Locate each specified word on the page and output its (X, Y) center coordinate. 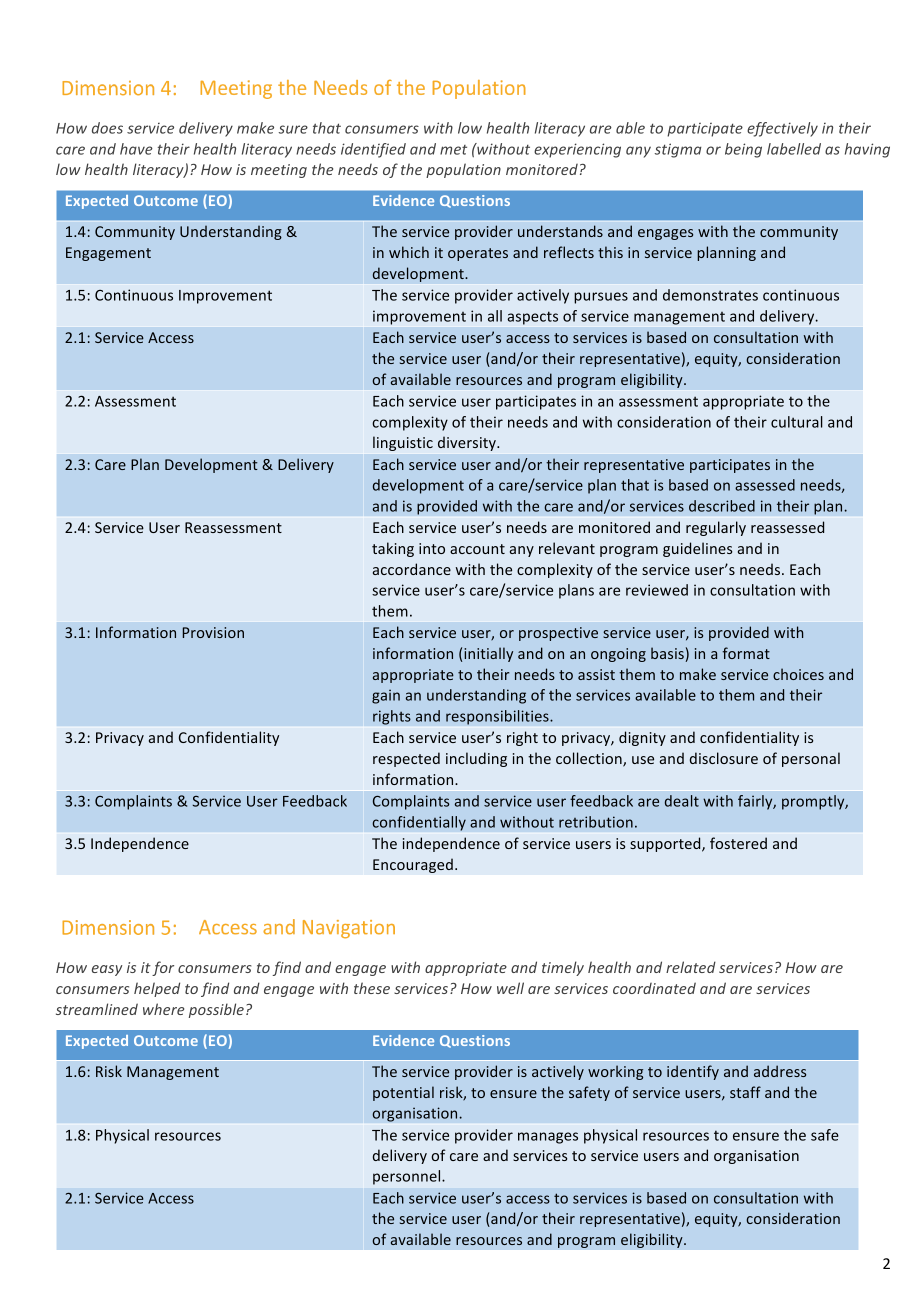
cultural (797, 422)
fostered (738, 843)
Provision (213, 632)
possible (216, 1010)
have (136, 149)
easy (107, 970)
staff (745, 1092)
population (463, 170)
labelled (794, 149)
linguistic (403, 443)
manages (548, 1138)
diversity (468, 444)
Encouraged (413, 865)
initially (488, 654)
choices (798, 674)
